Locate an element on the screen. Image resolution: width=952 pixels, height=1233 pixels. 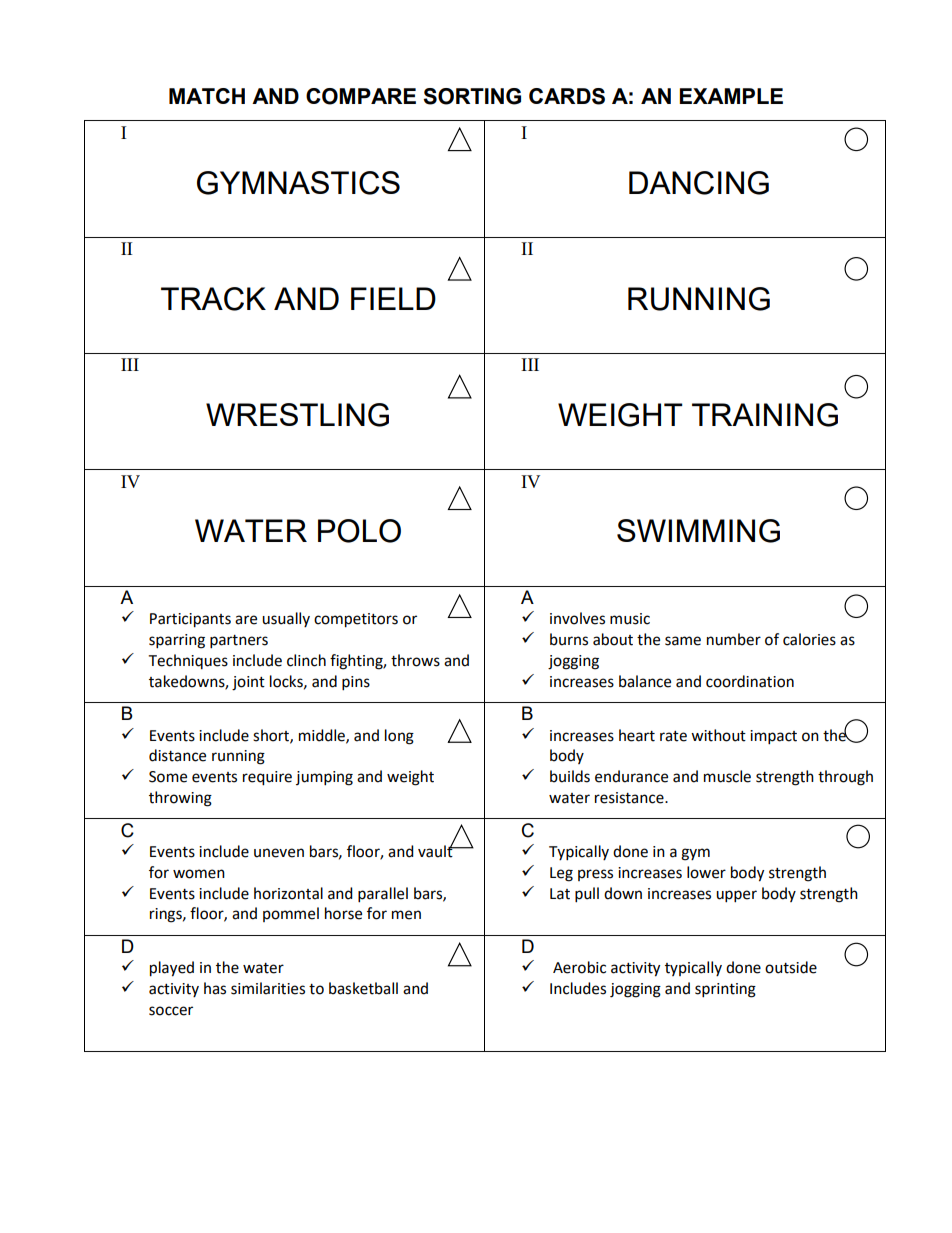
Aerobic is located at coordinates (579, 967).
